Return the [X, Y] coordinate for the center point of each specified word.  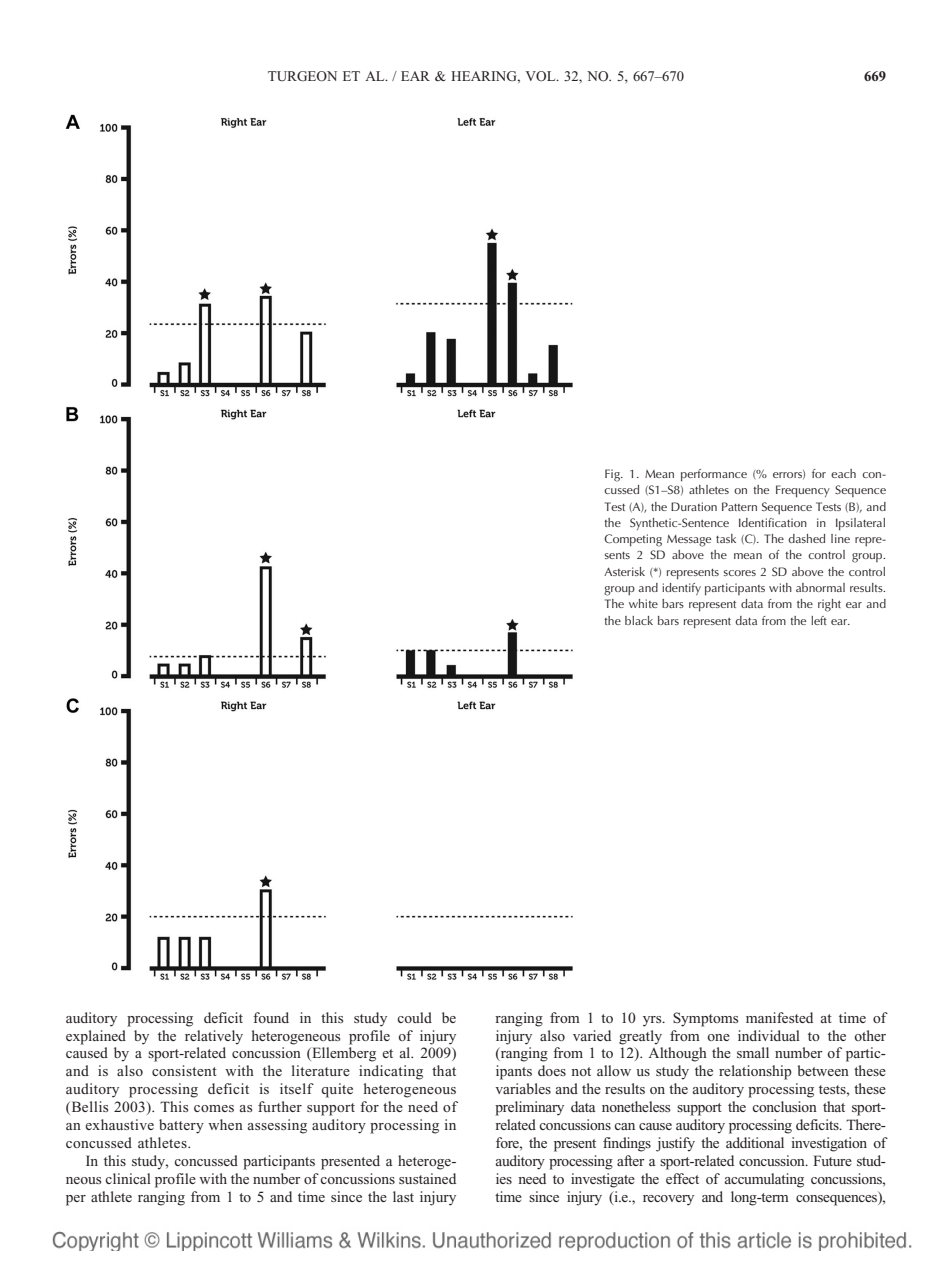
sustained [427, 1178]
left [819, 620]
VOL [542, 76]
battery [181, 1126]
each [843, 473]
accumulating [764, 1180]
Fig [613, 475]
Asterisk [624, 571]
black [639, 620]
